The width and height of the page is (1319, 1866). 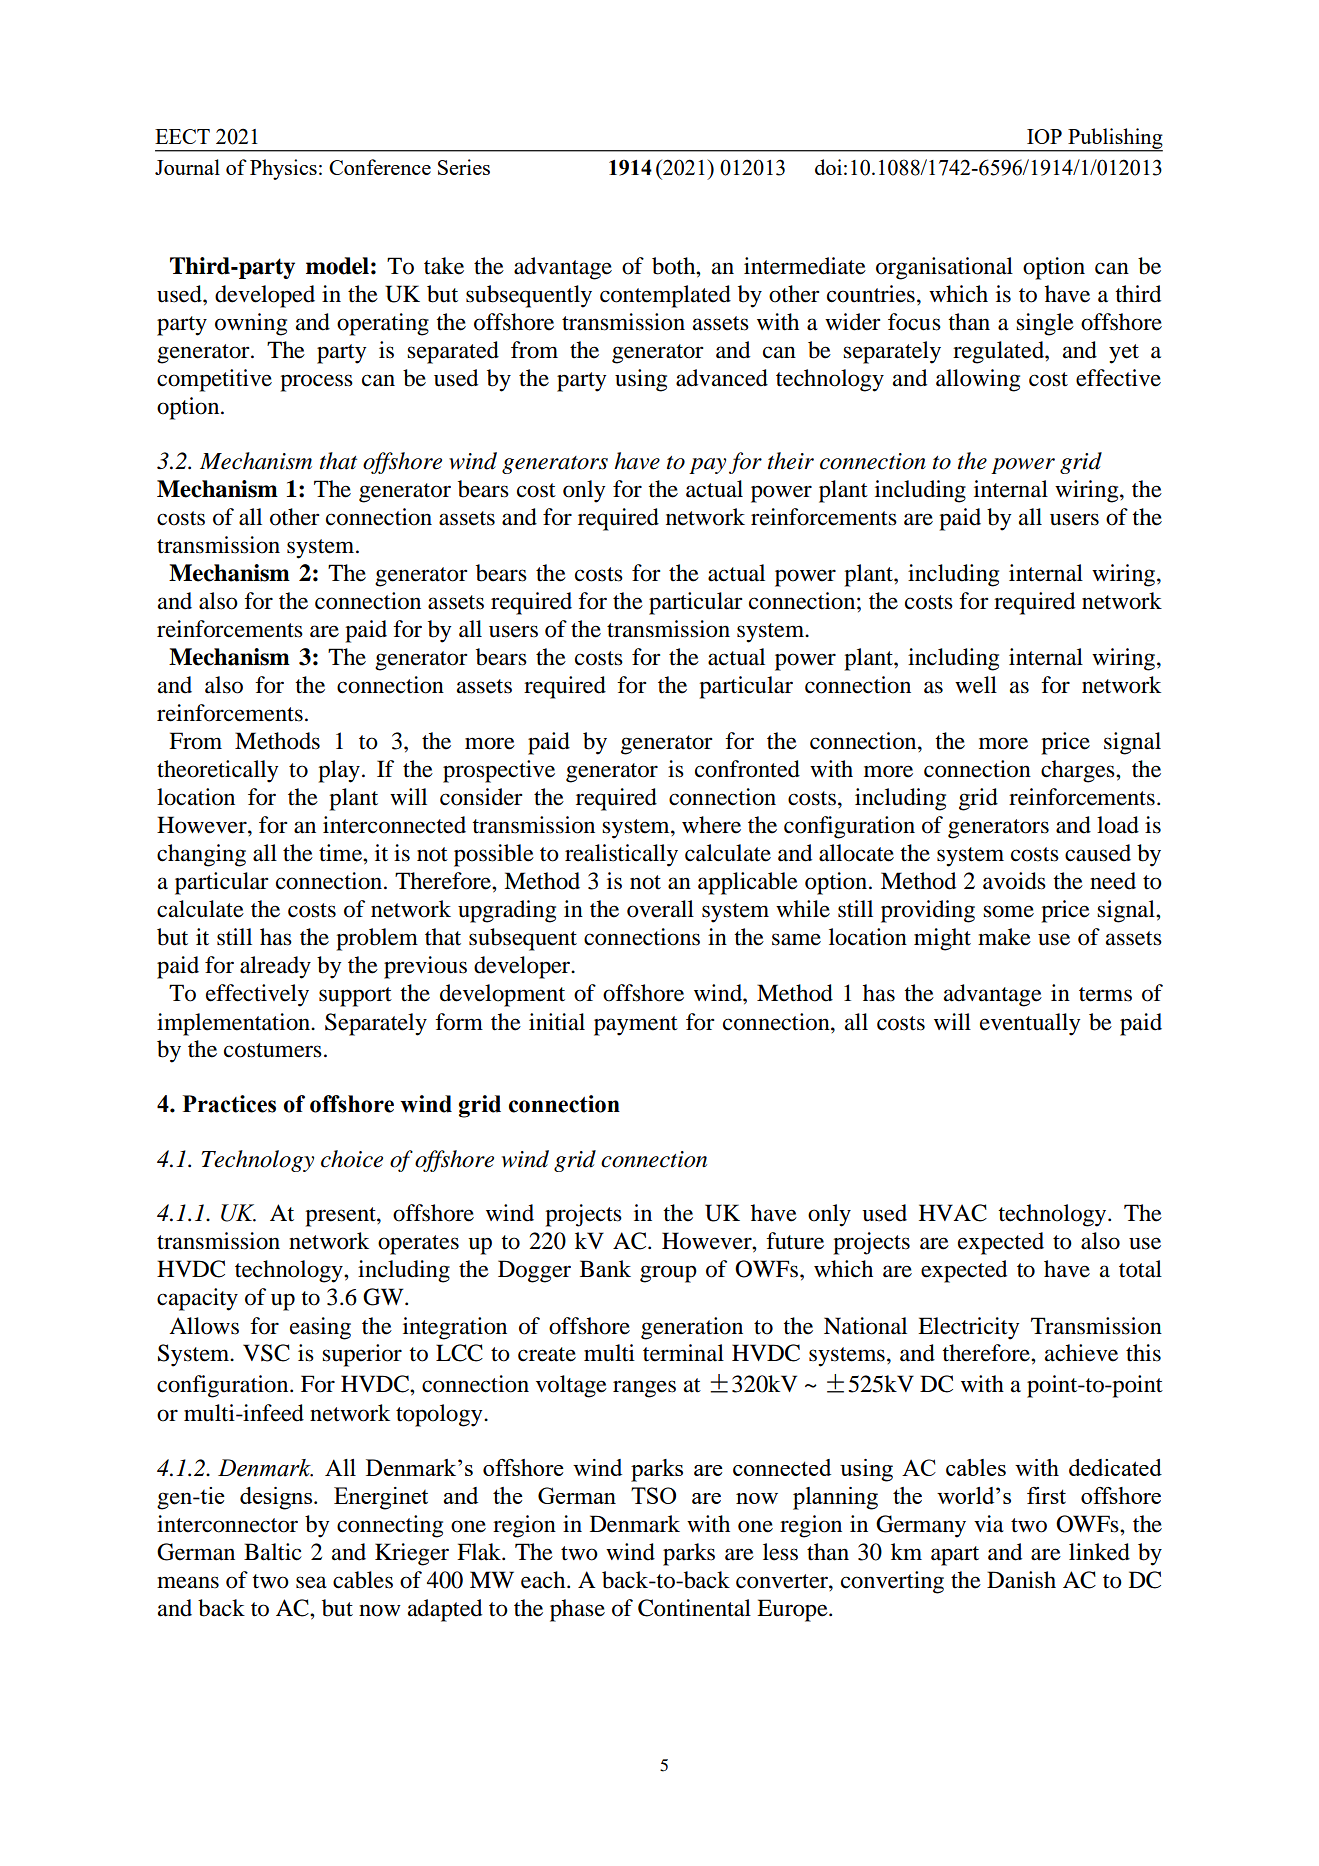 I want to click on IOP, so click(x=1044, y=136).
